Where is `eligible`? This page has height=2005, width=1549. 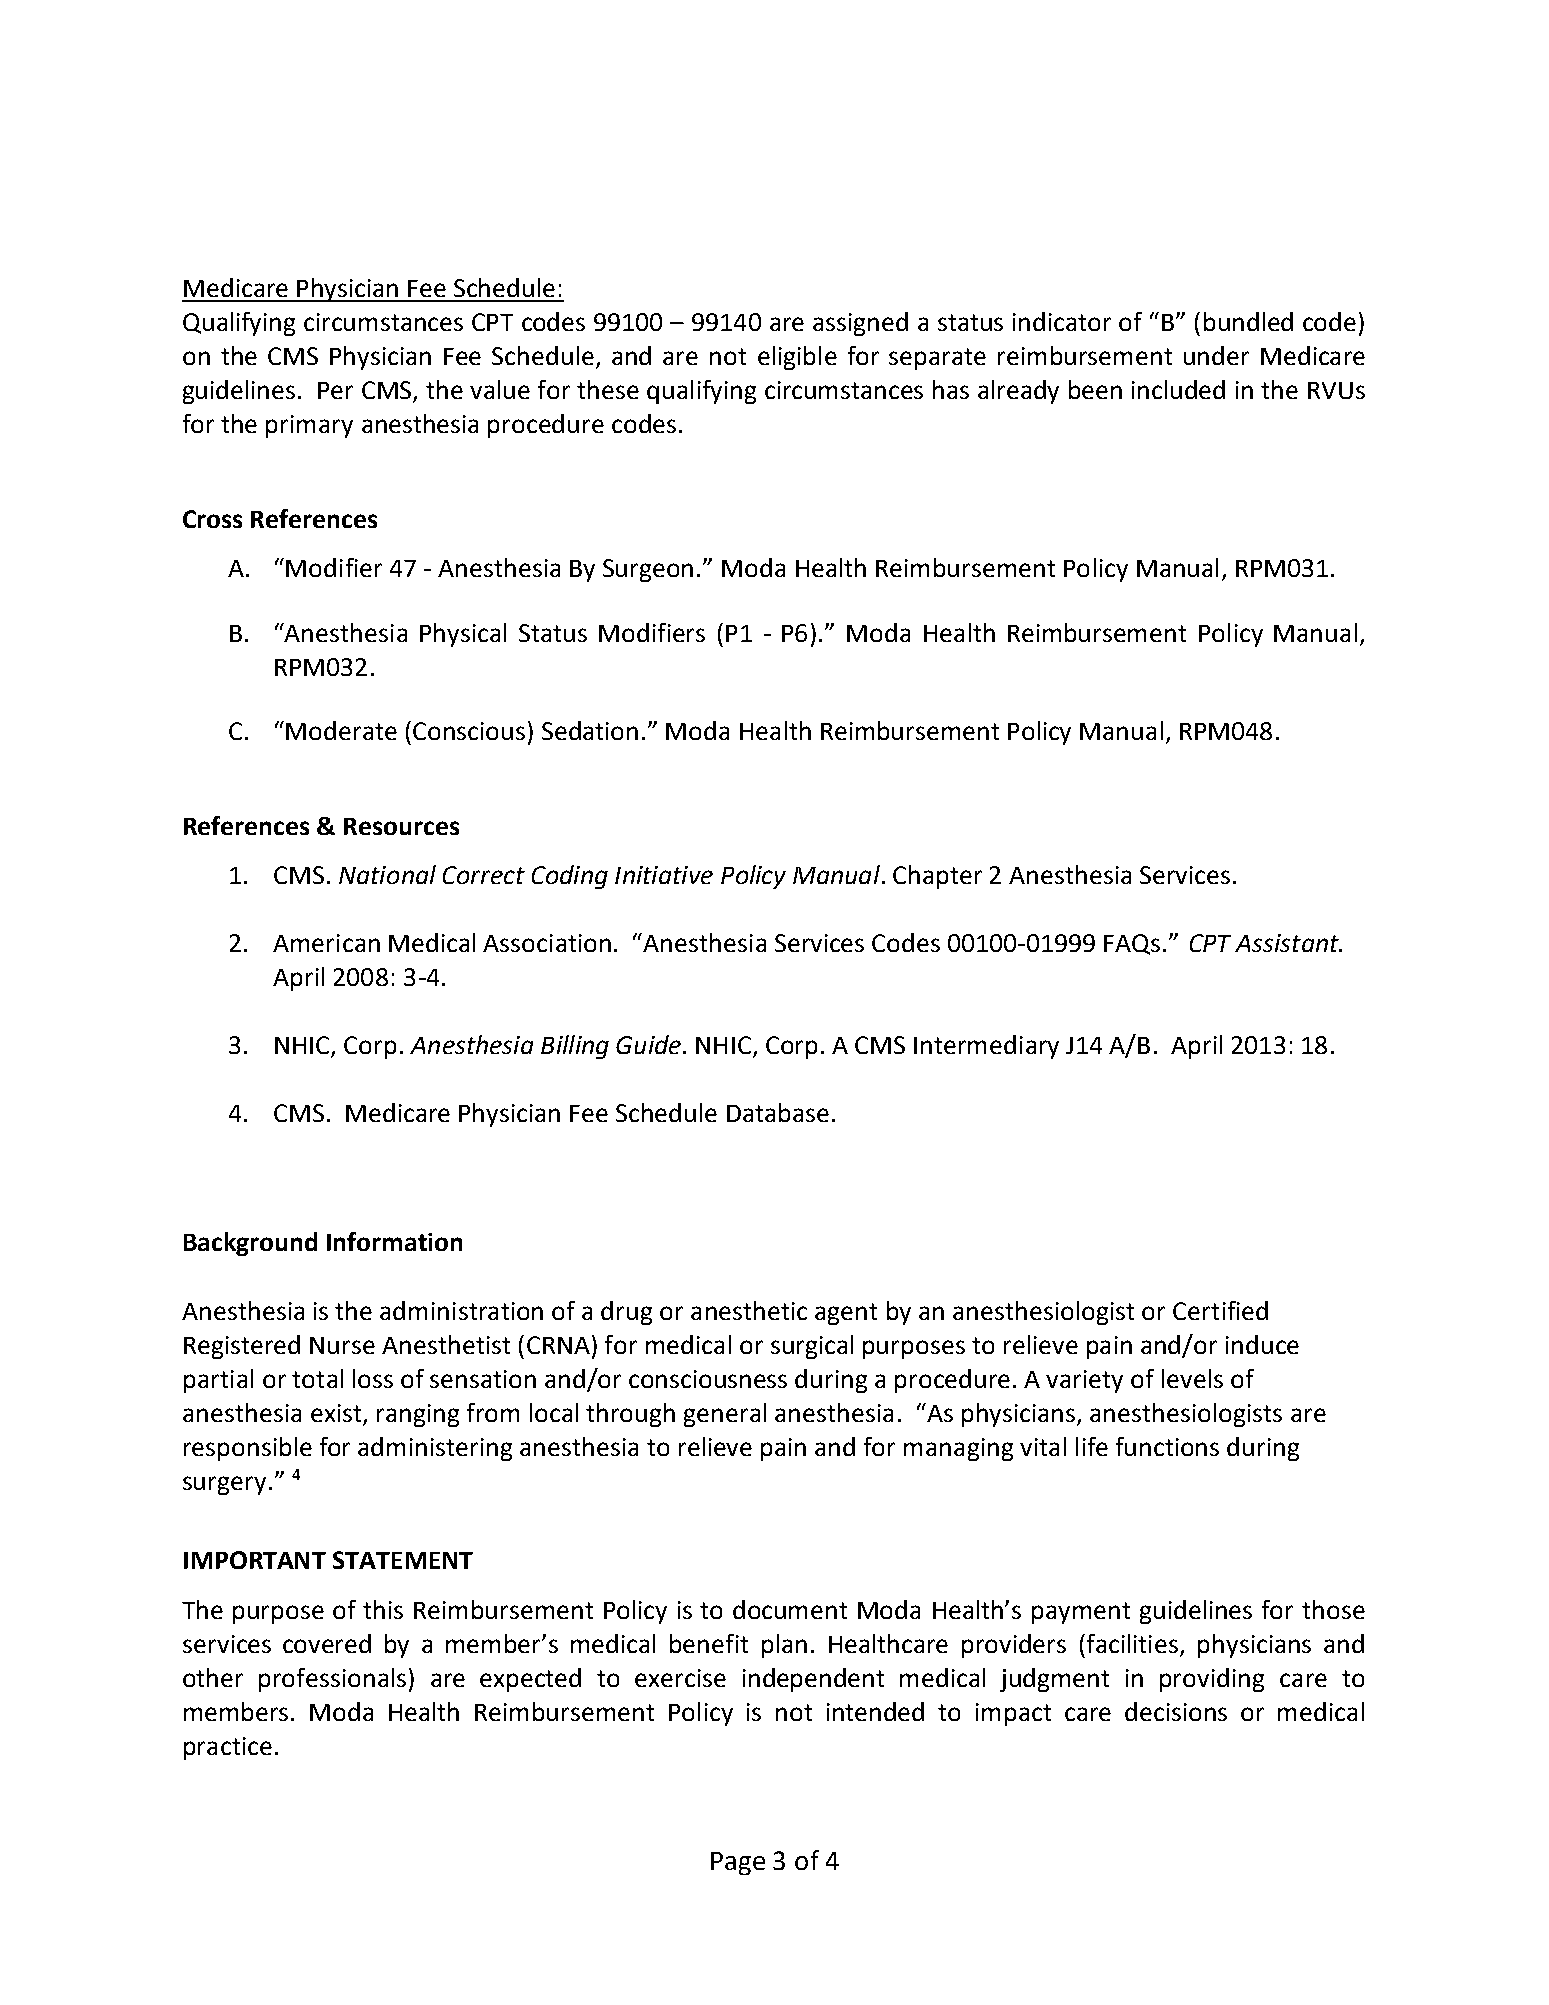
eligible is located at coordinates (797, 358).
